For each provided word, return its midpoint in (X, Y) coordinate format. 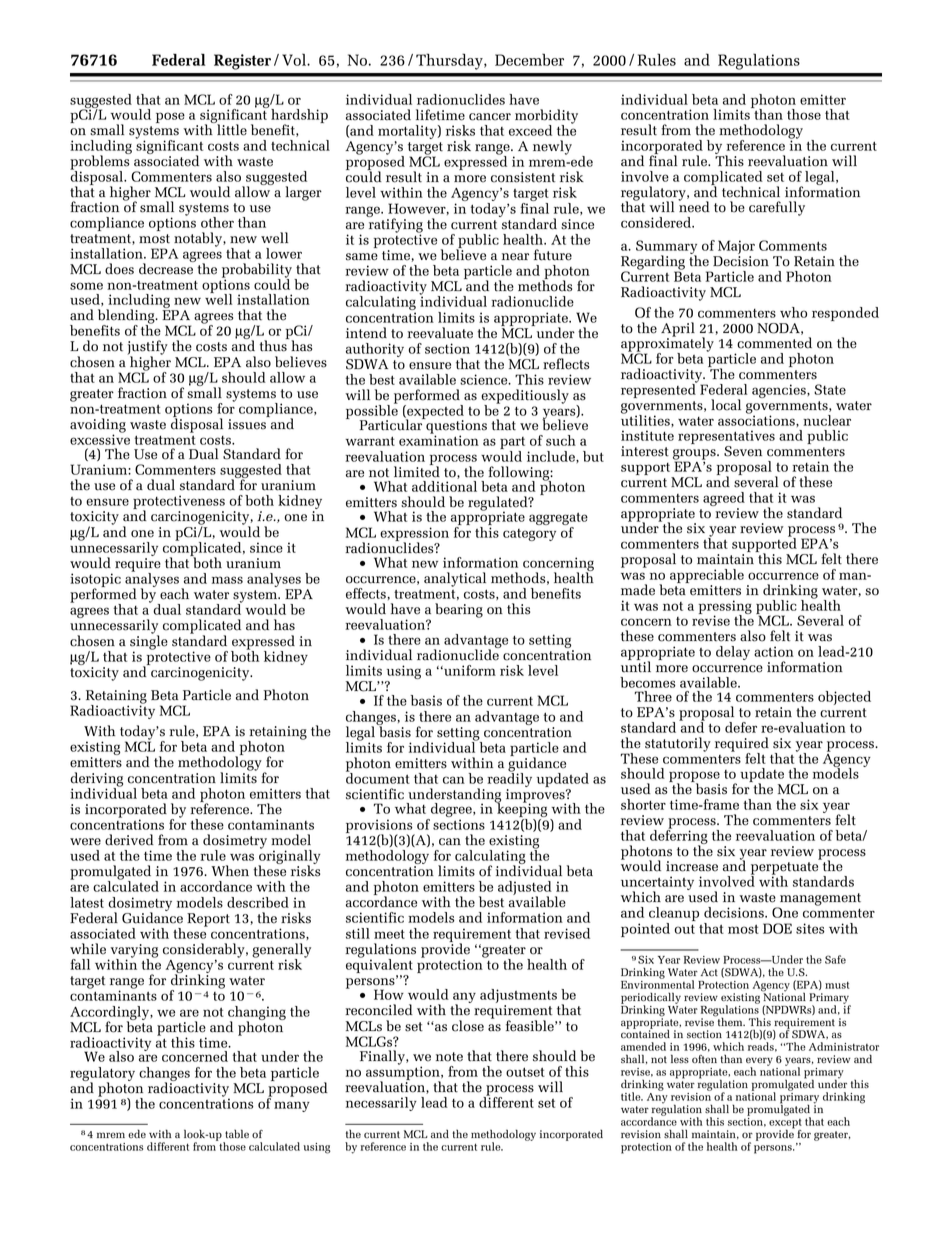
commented (774, 343)
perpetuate (784, 869)
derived (129, 840)
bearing (459, 610)
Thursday (450, 61)
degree (451, 811)
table (237, 1133)
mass (227, 580)
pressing (725, 608)
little (231, 129)
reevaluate (440, 333)
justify (147, 348)
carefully (777, 208)
